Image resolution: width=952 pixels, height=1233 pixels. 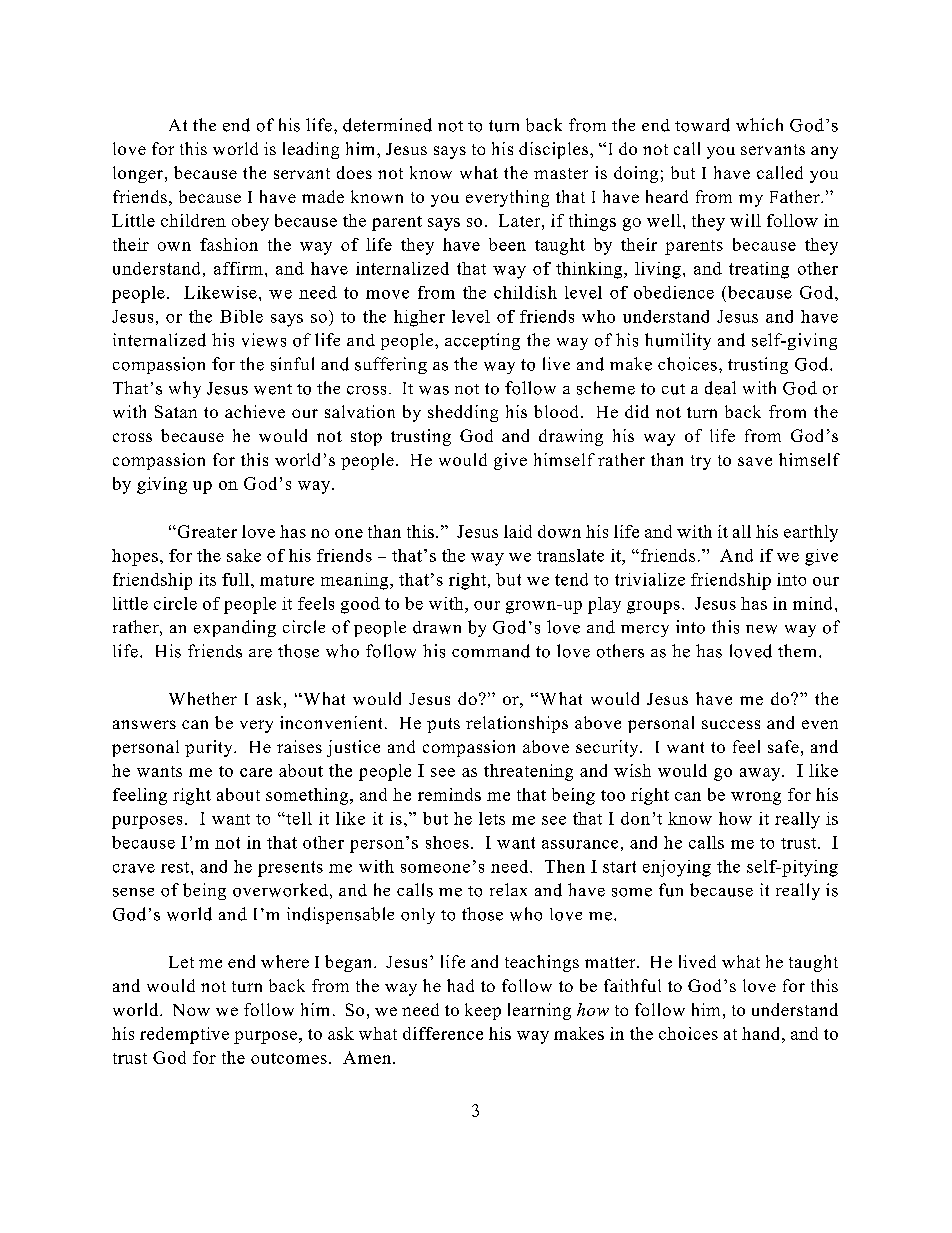 I want to click on keep, so click(x=483, y=1011).
